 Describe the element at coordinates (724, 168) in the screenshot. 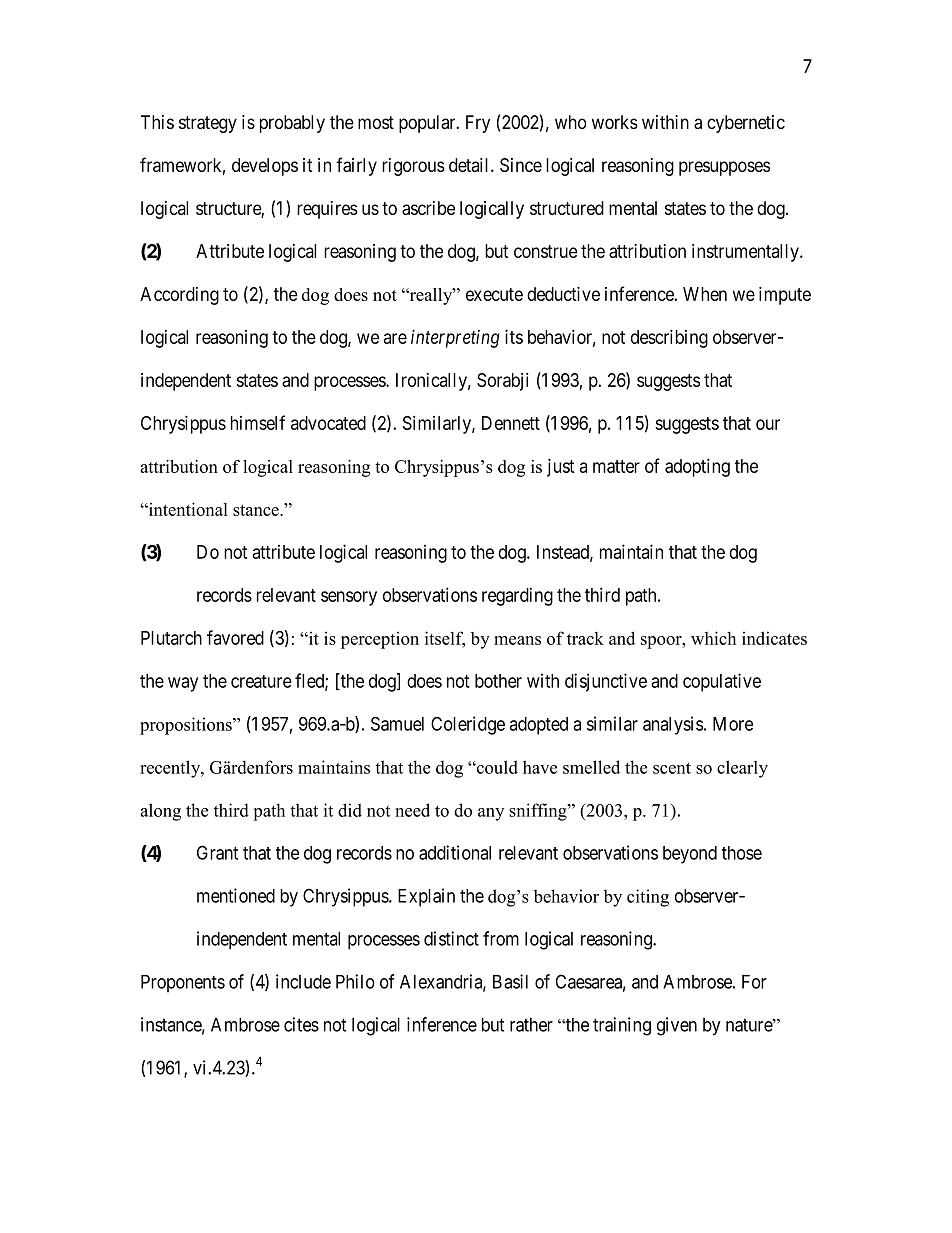

I see `presupposes` at that location.
